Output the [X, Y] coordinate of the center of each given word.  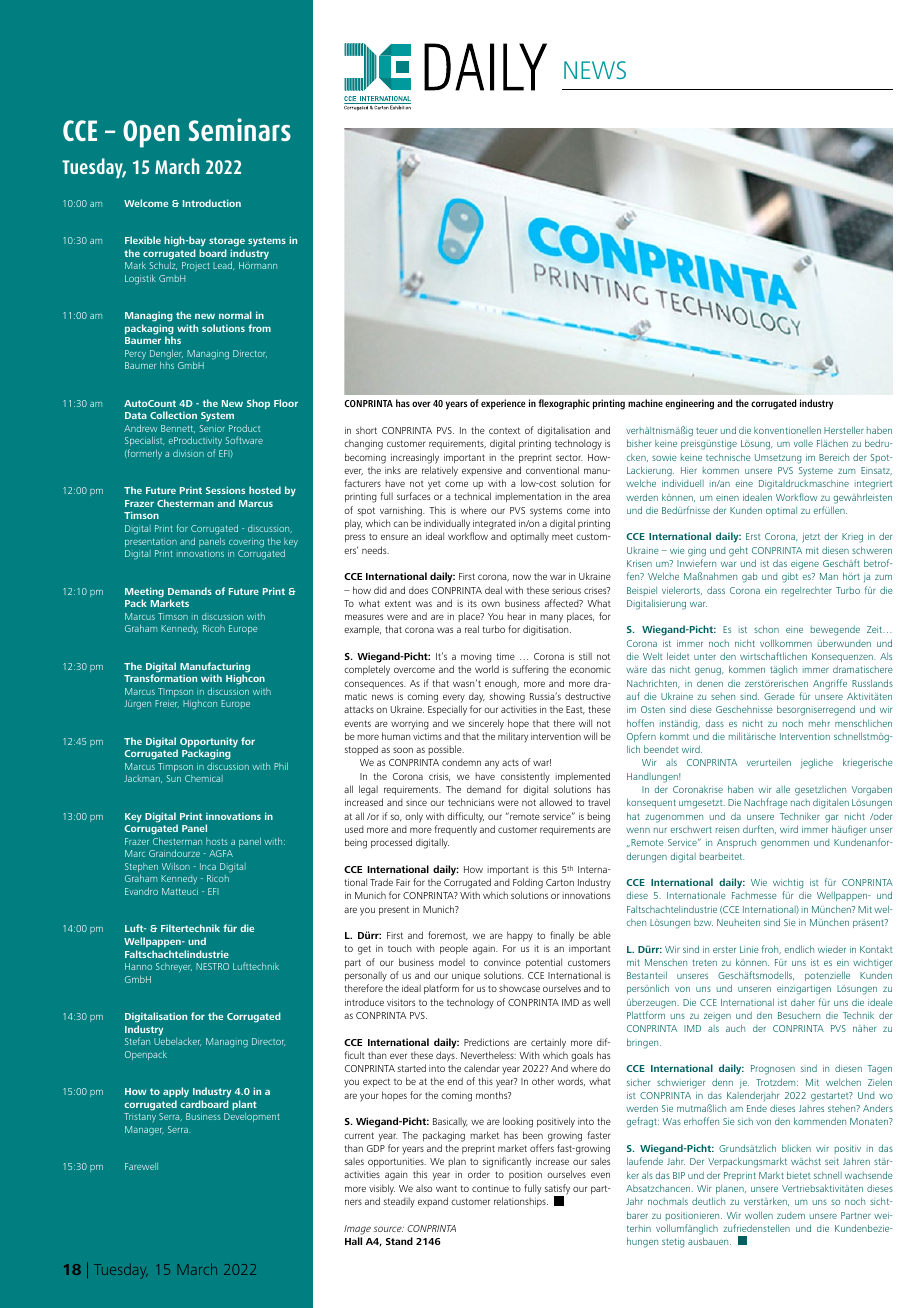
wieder [832, 949]
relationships [521, 1202]
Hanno [138, 966]
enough [502, 684]
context [504, 430]
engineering [689, 404]
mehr [819, 723]
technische [728, 457]
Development [252, 1117]
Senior [212, 428]
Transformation [160, 678]
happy [520, 936]
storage [227, 242]
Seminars [240, 129]
